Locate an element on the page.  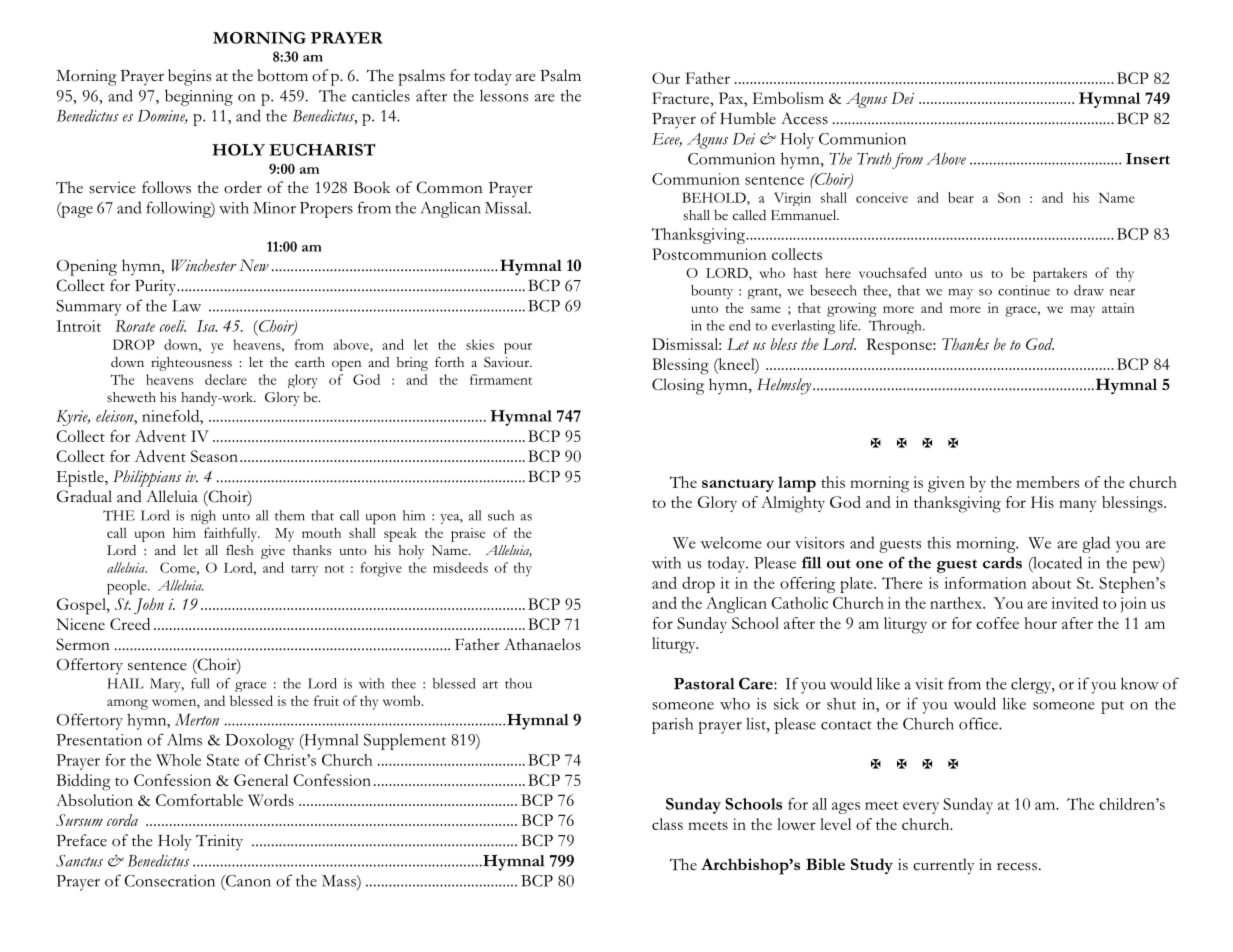
bounty is located at coordinates (712, 292).
